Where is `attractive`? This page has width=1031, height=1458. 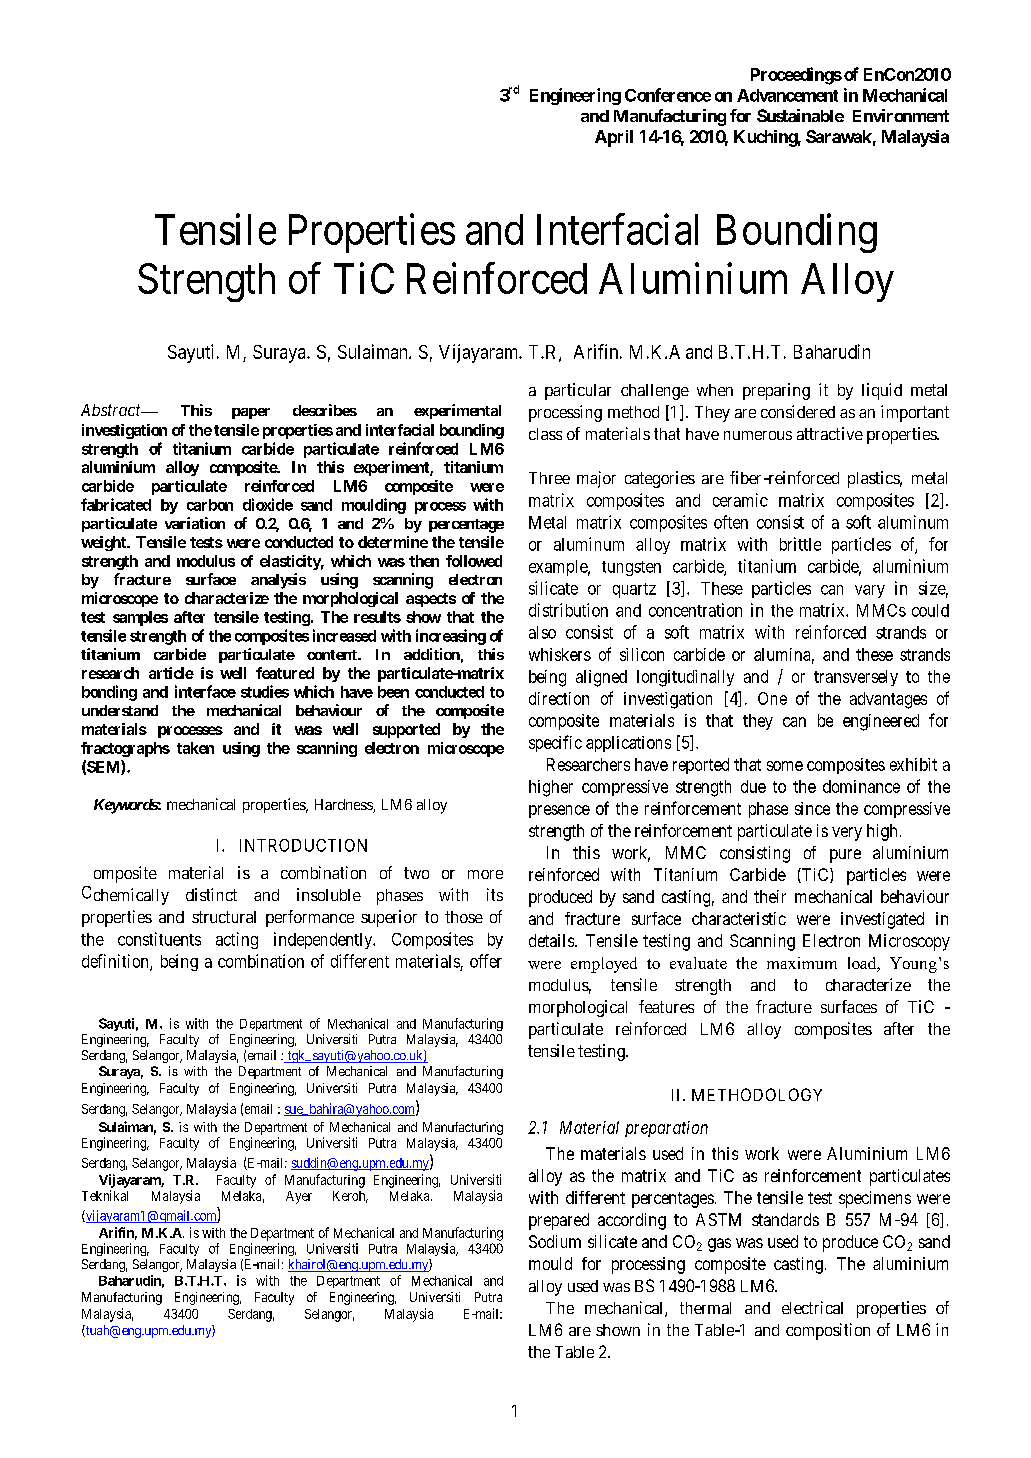
attractive is located at coordinates (830, 433).
